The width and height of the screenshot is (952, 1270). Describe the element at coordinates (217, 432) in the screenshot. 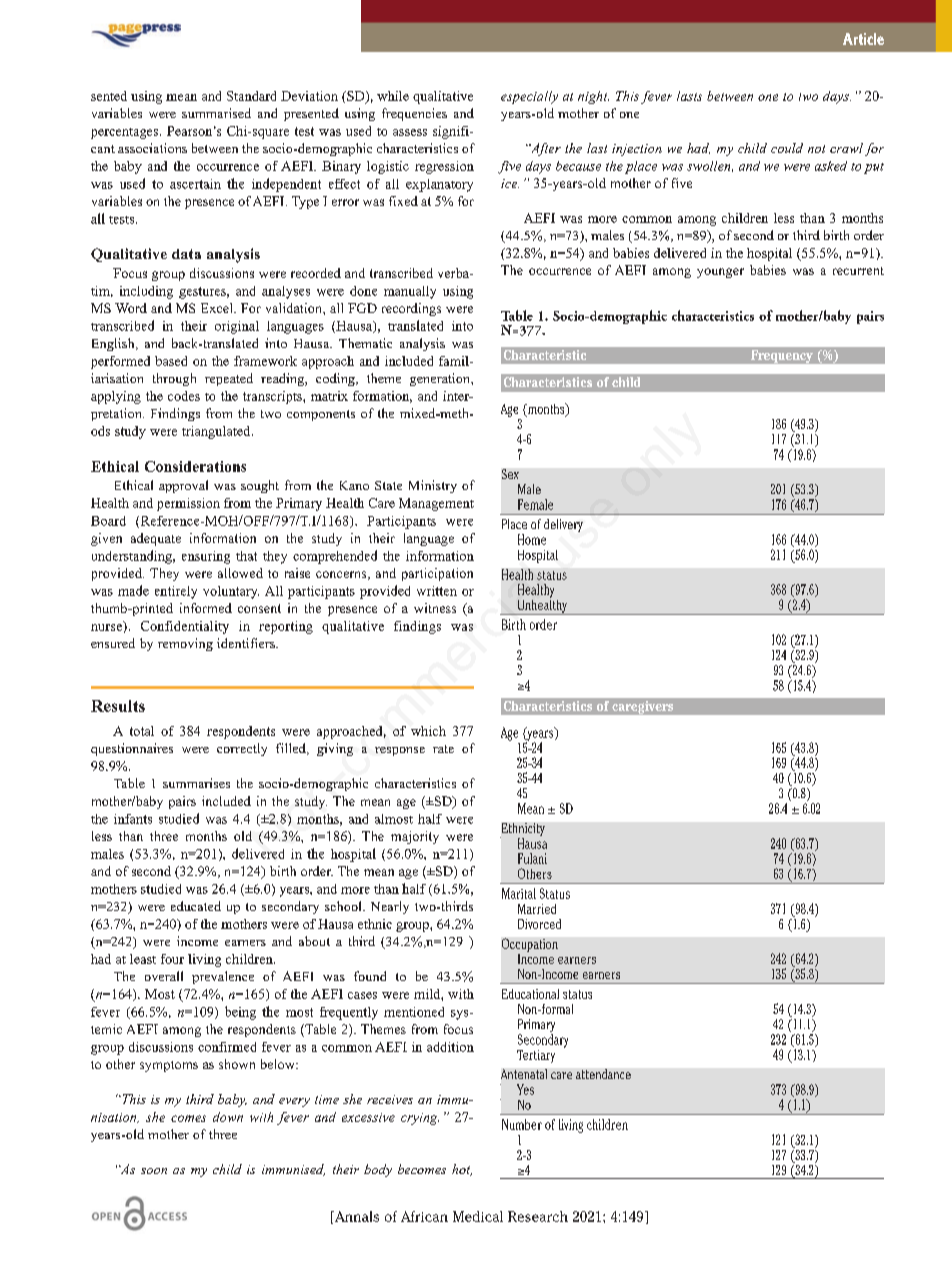

I see `triangulated` at that location.
